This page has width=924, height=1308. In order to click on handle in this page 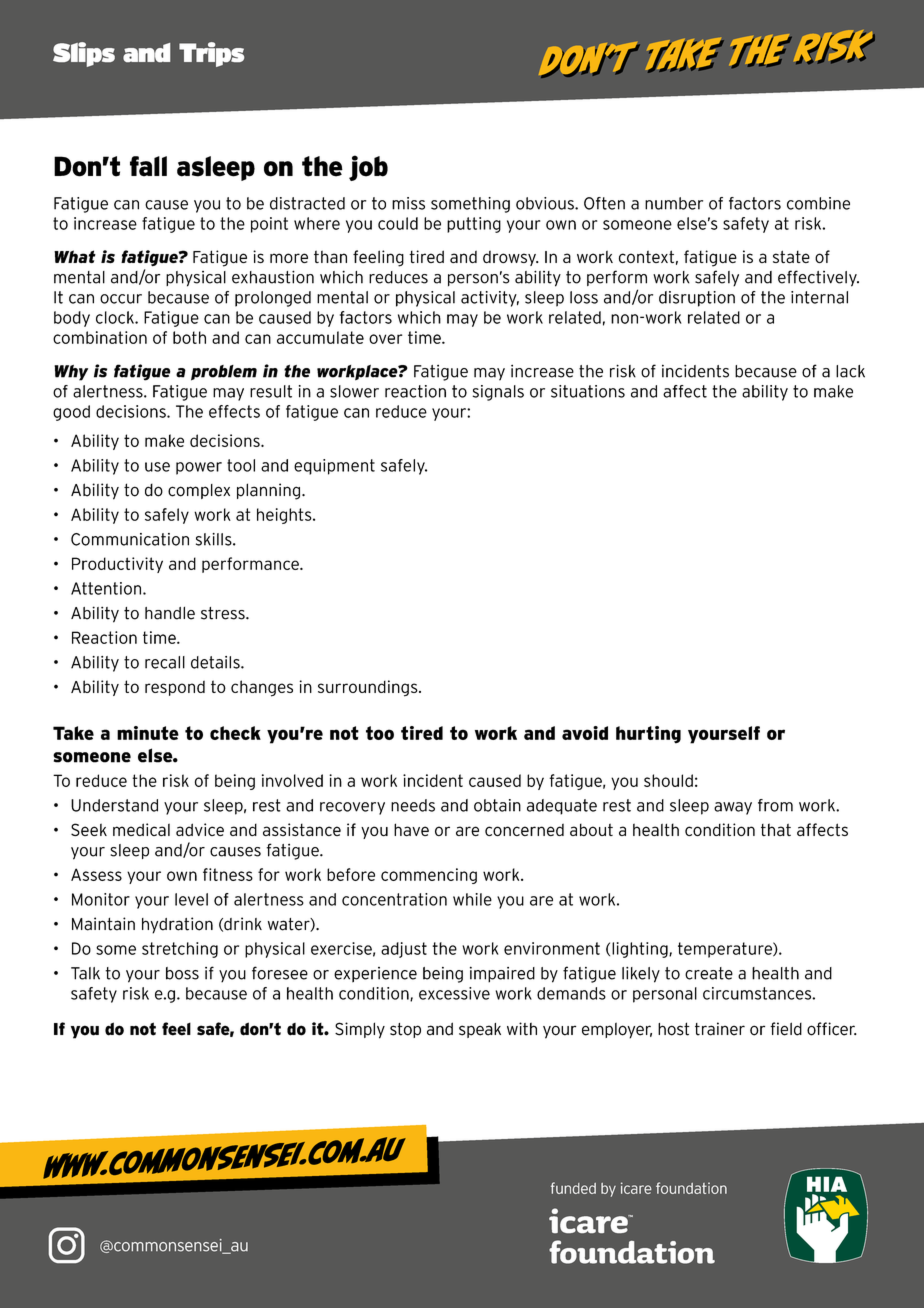, I will do `click(170, 613)`.
